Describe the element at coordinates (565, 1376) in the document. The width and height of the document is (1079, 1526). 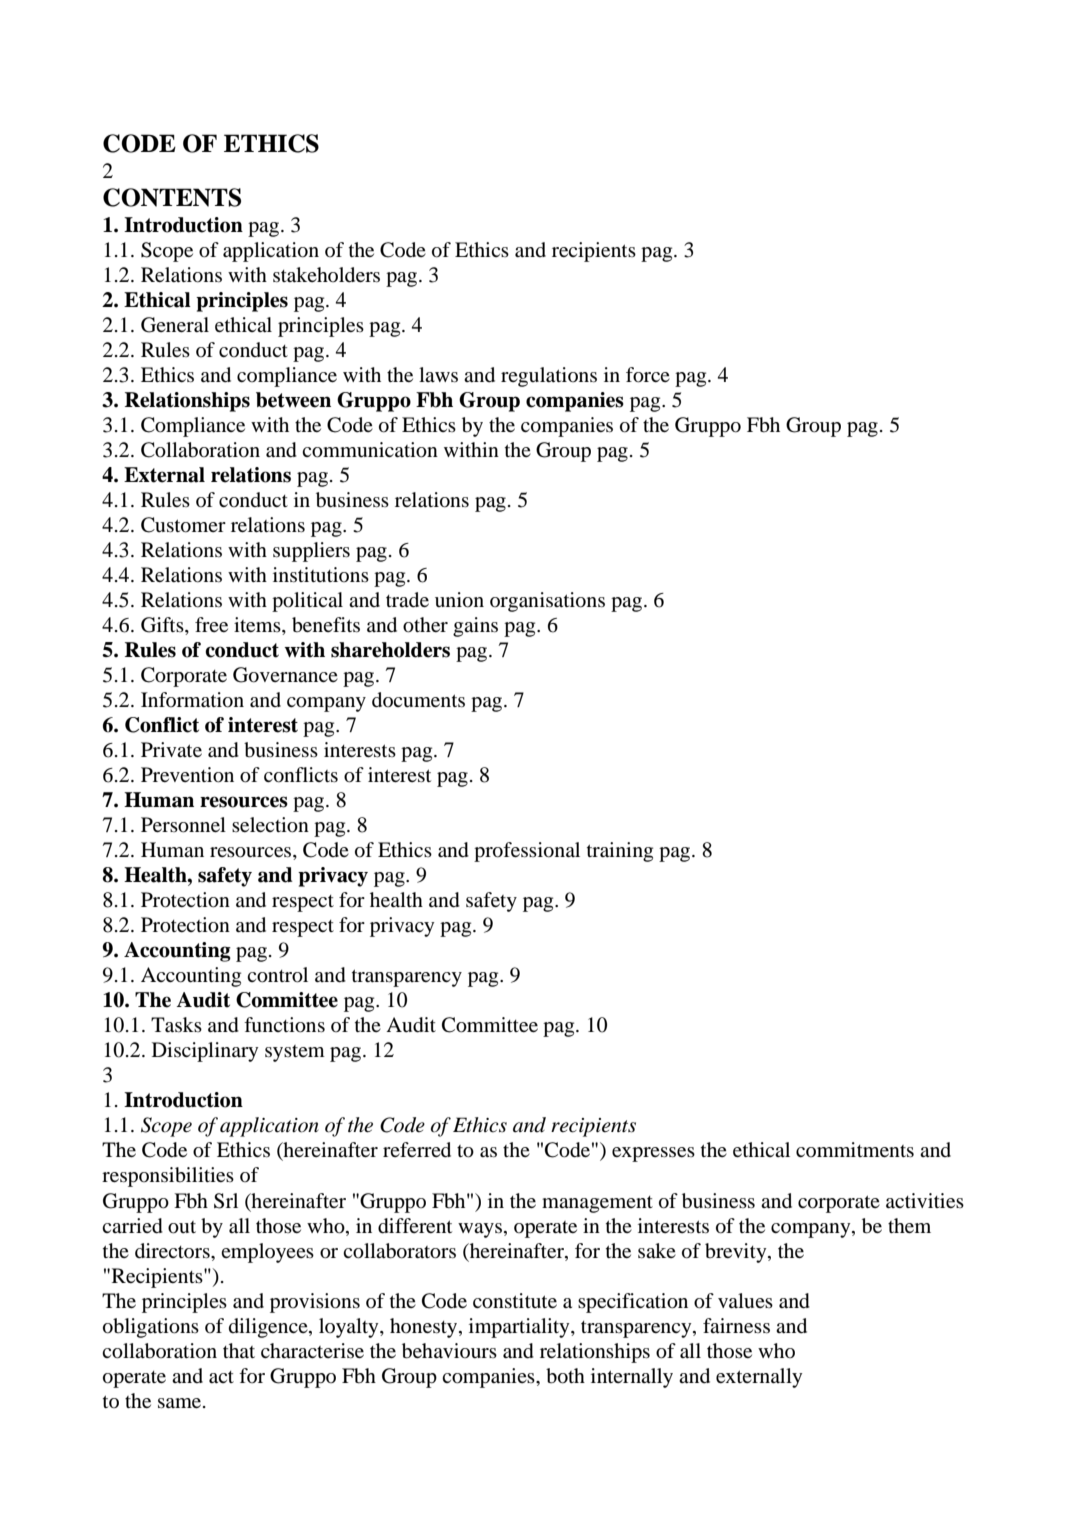
I see `both` at that location.
